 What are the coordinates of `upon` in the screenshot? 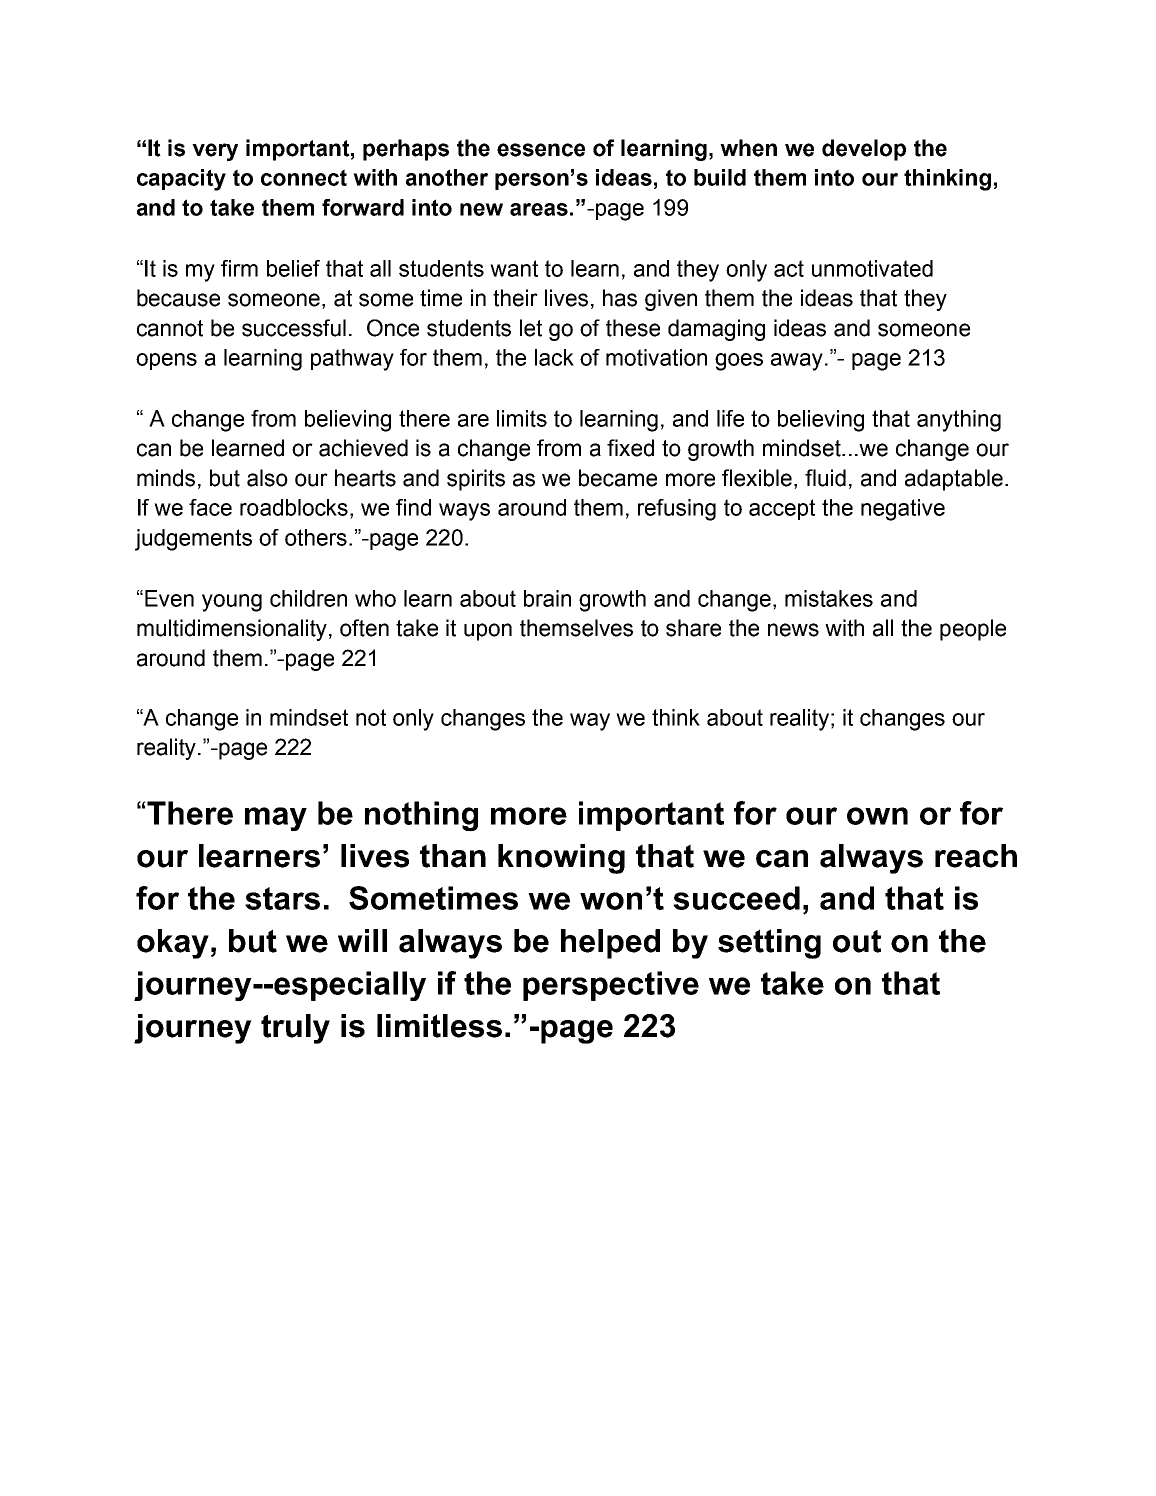 It's located at (488, 632).
